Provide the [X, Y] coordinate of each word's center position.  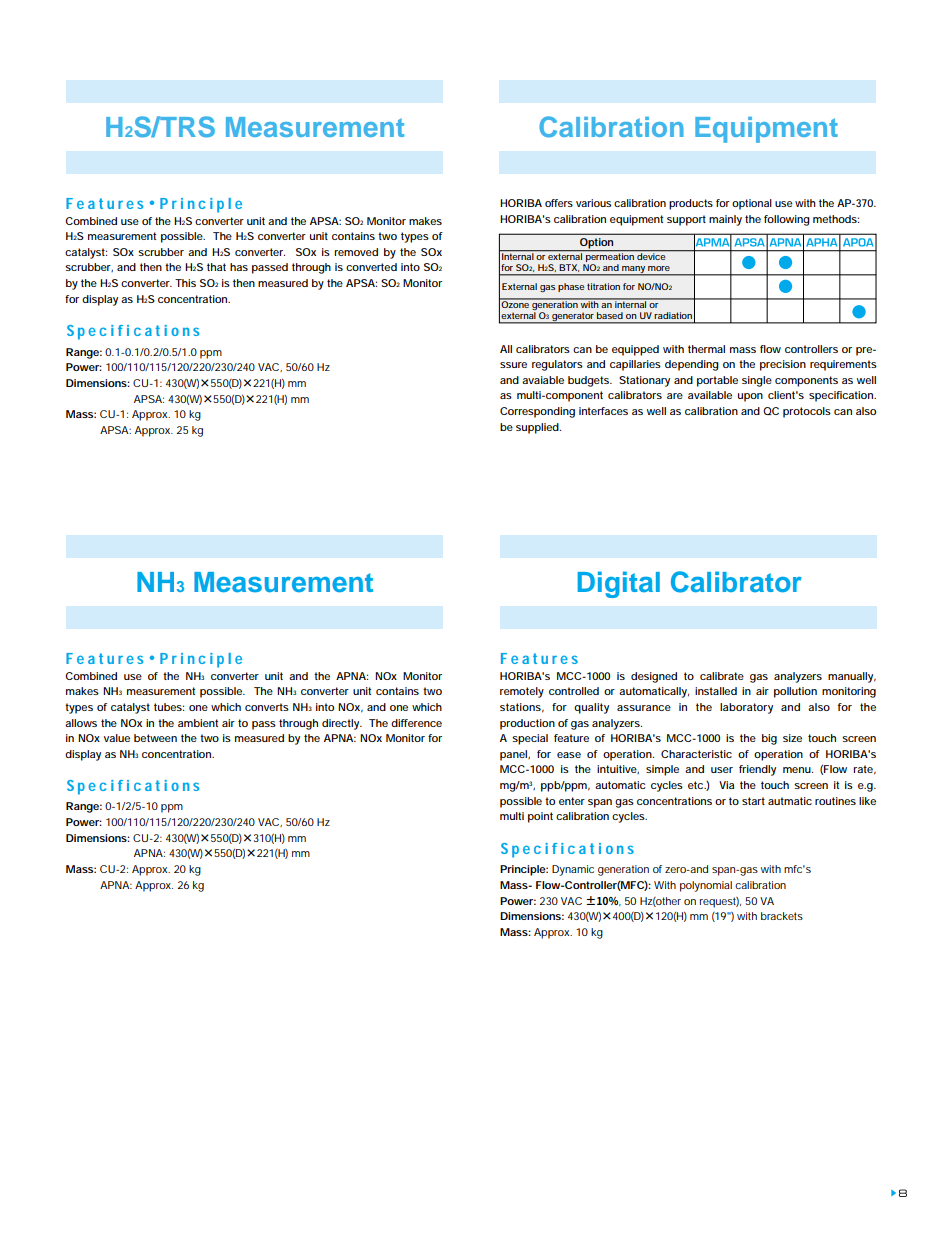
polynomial [706, 886]
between [155, 738]
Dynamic [573, 870]
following [787, 220]
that [216, 267]
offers [559, 203]
